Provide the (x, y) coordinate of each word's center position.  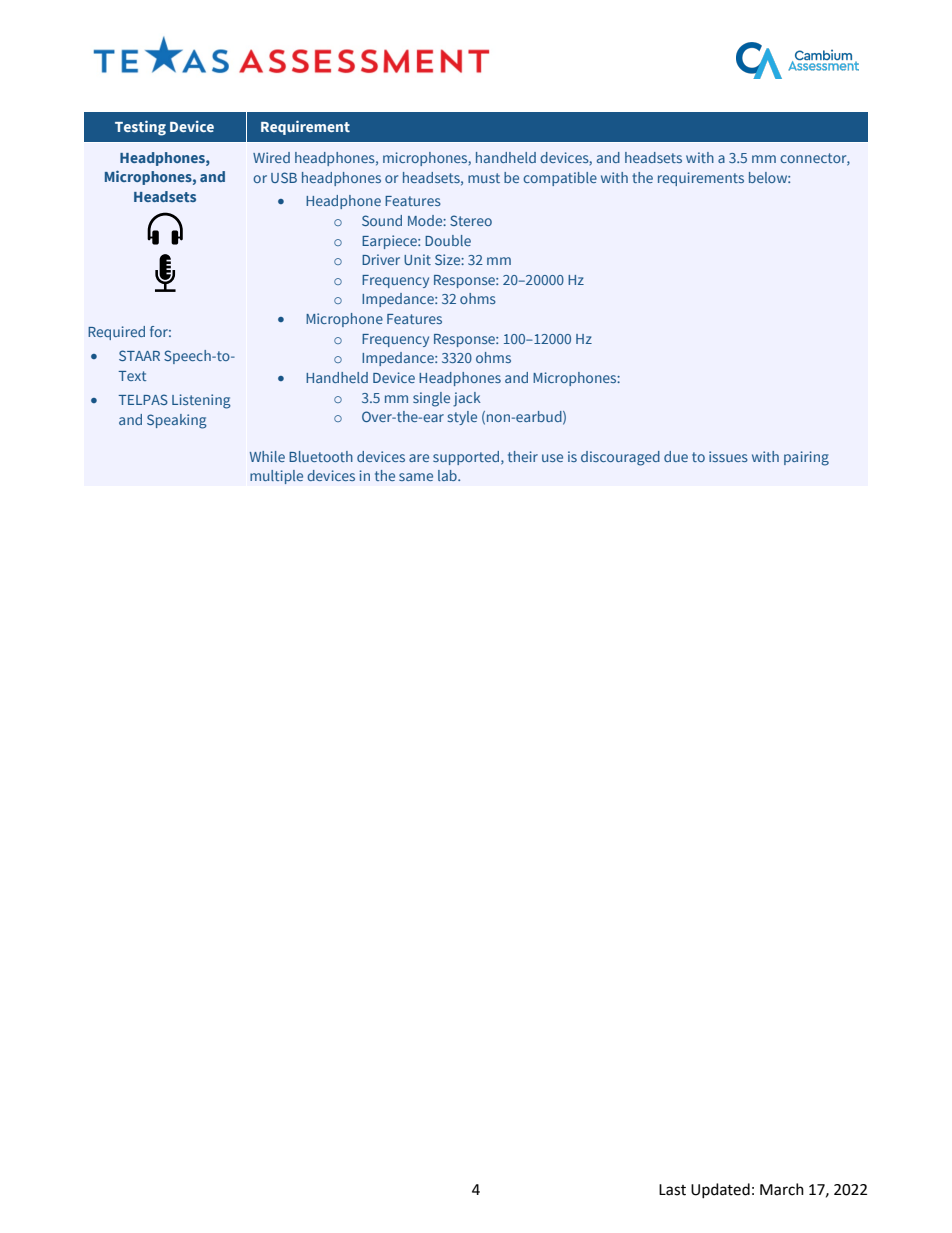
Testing (140, 128)
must (484, 178)
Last (672, 1190)
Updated (720, 1190)
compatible (560, 179)
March (782, 1189)
